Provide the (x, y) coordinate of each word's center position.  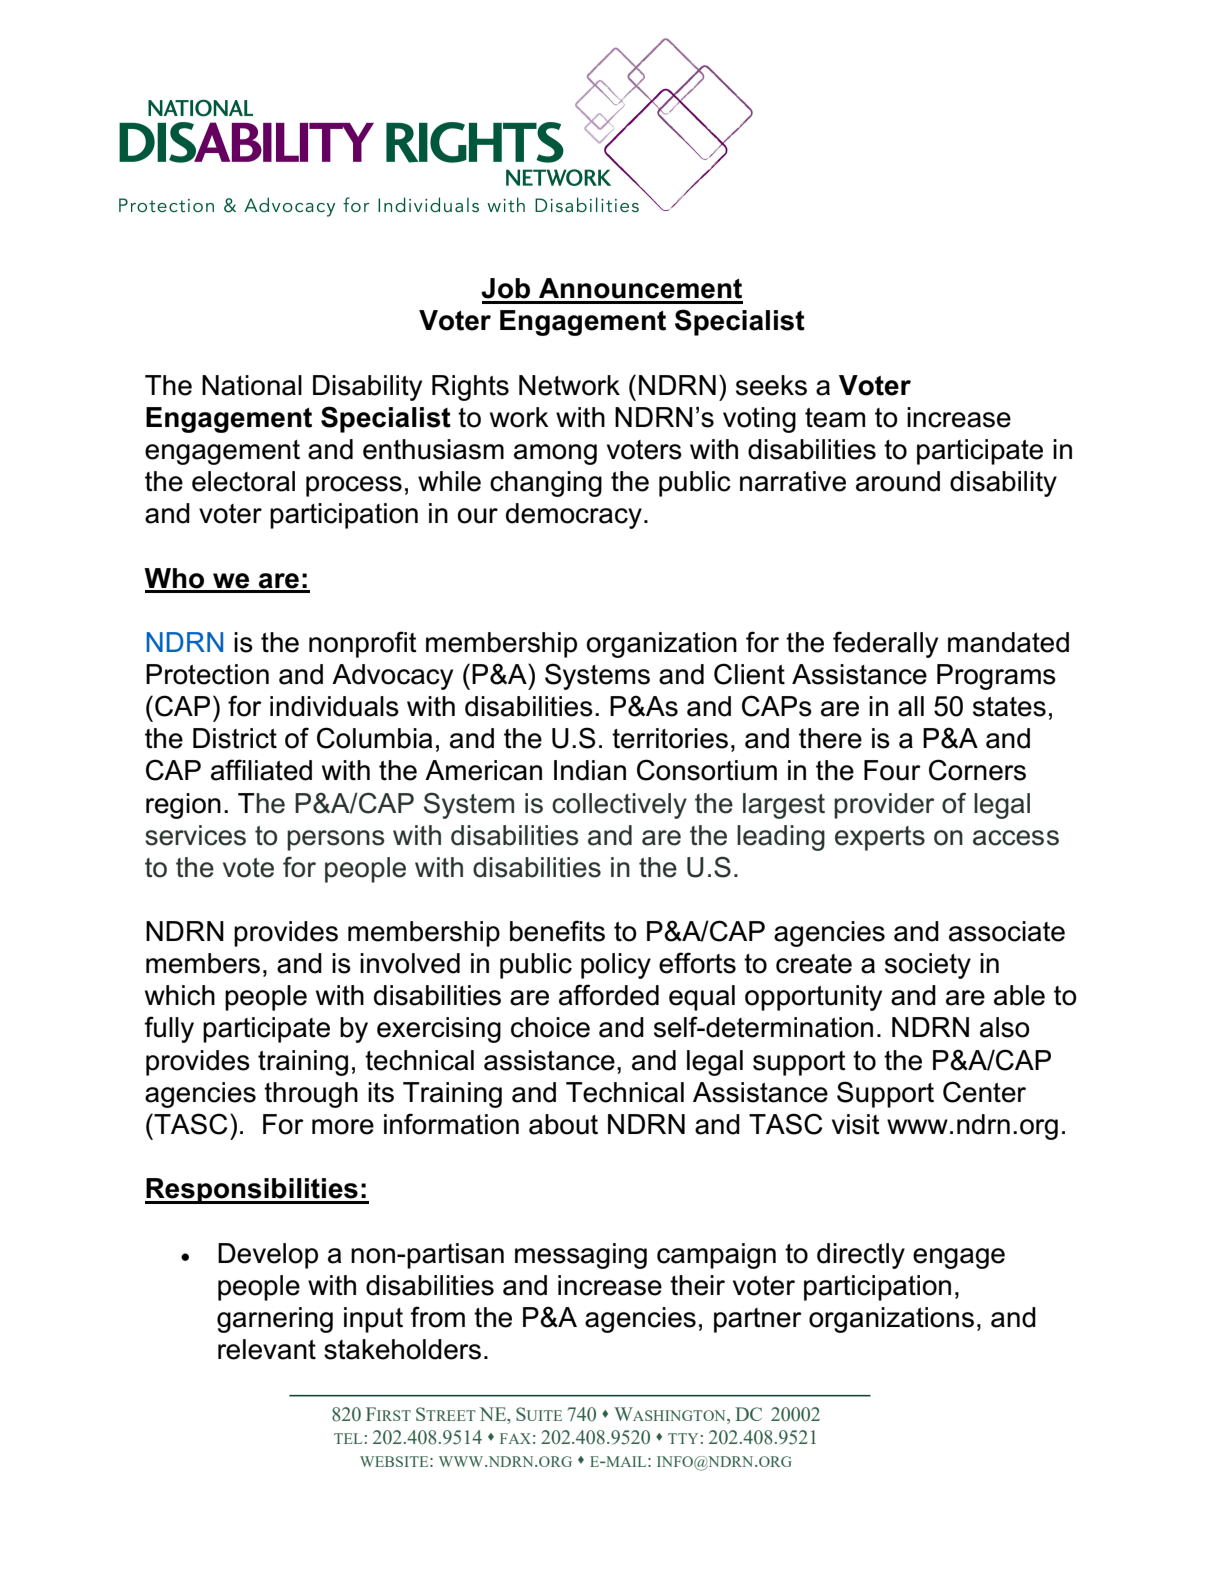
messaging (581, 1256)
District (235, 738)
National (252, 385)
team (835, 418)
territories (670, 738)
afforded (609, 995)
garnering (275, 1320)
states (1009, 707)
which (180, 995)
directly (861, 1256)
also (1005, 1027)
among (555, 454)
